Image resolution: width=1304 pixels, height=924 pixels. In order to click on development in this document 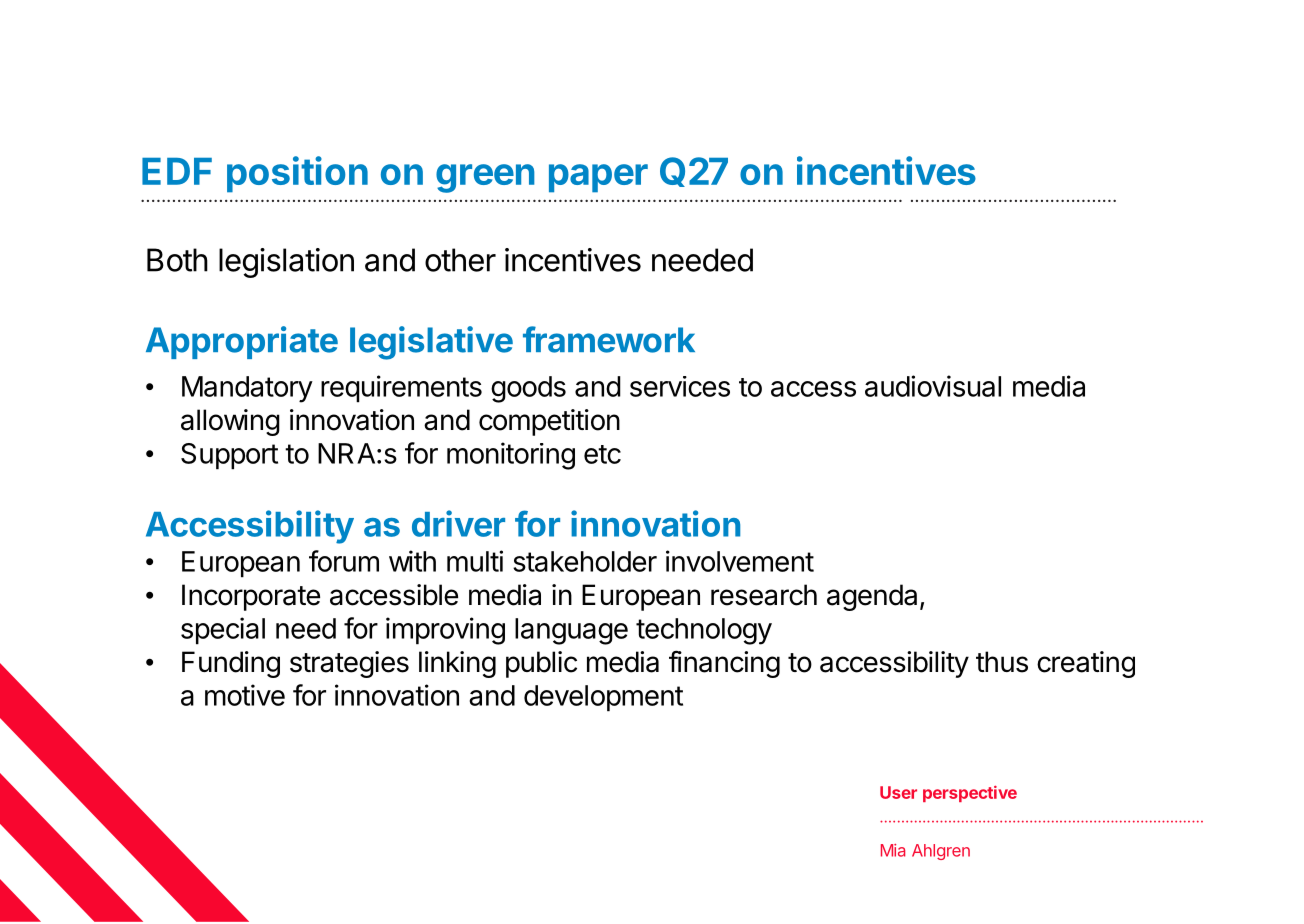, I will do `click(603, 698)`.
